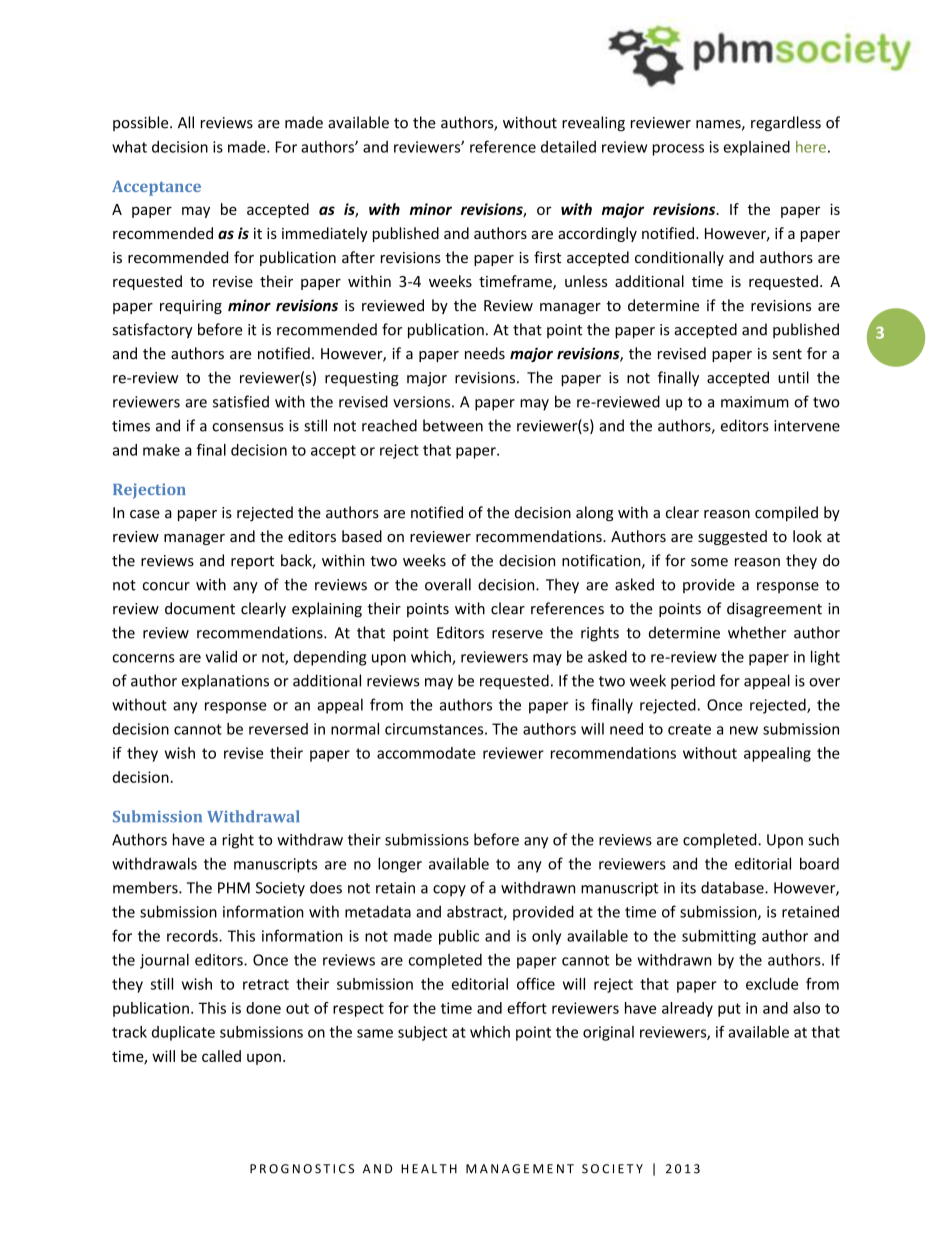  What do you see at coordinates (755, 402) in the screenshot?
I see `maximum` at bounding box center [755, 402].
